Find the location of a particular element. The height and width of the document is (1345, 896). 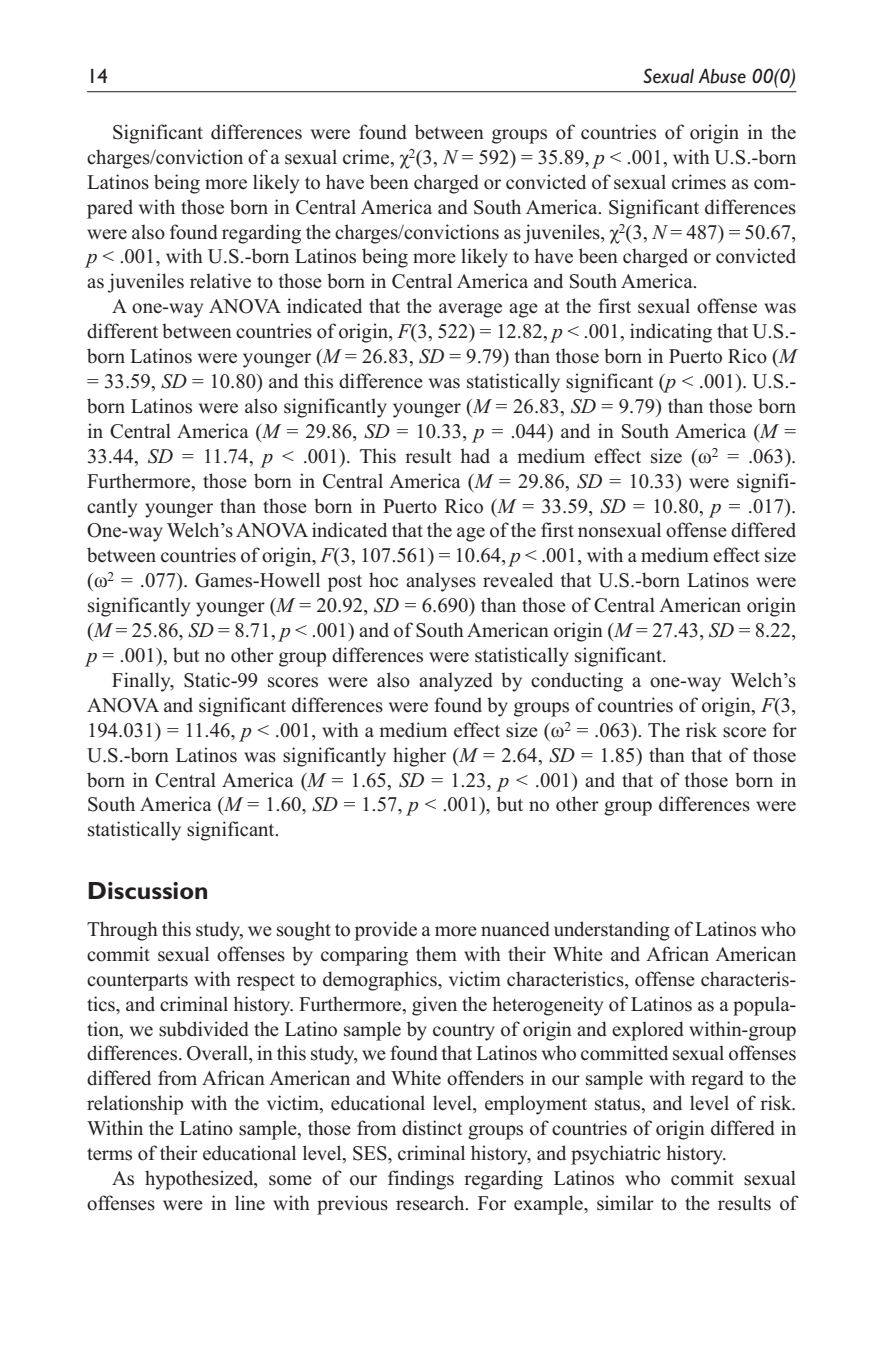

analyzed is located at coordinates (456, 682).
